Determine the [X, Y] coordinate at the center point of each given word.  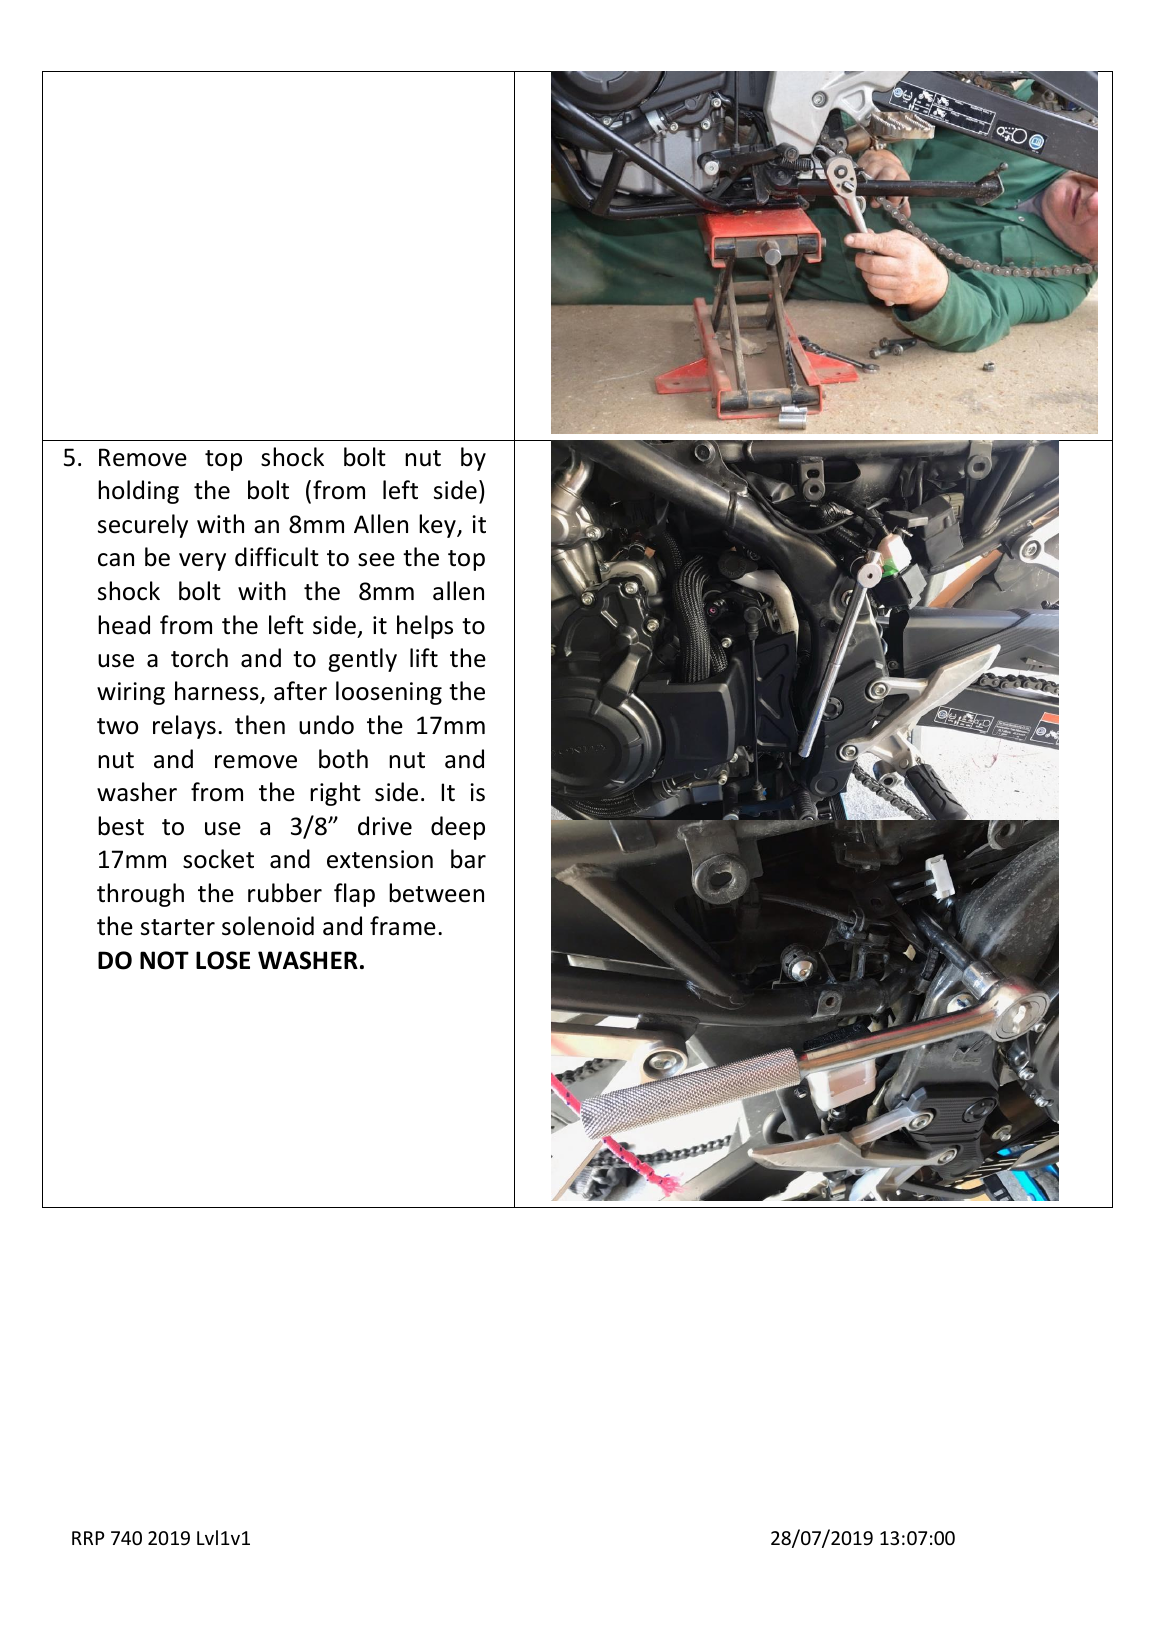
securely [143, 526]
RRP [88, 1538]
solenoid [268, 926]
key [438, 526]
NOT [164, 960]
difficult [277, 557]
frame [403, 926]
